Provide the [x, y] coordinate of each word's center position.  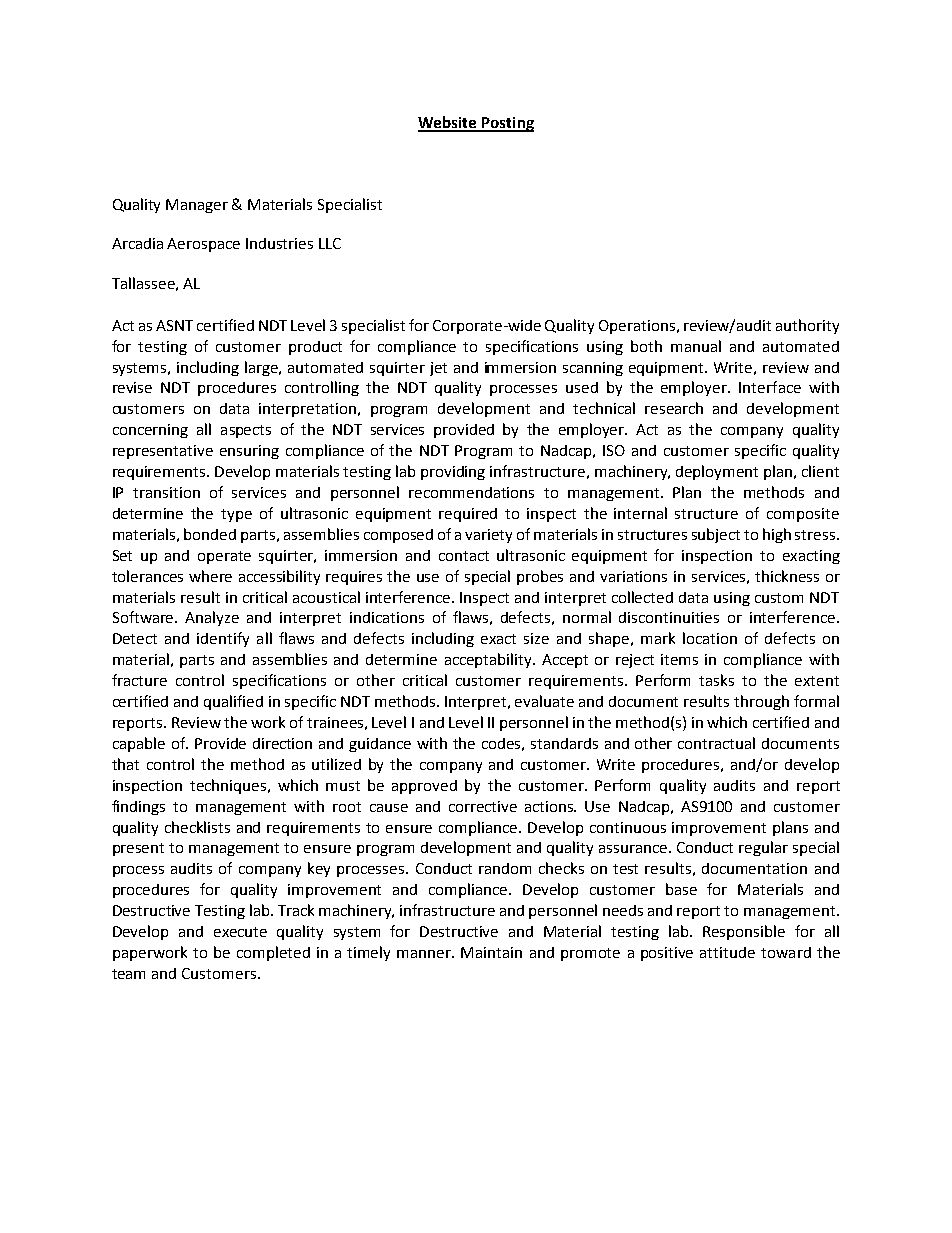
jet [438, 369]
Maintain [491, 952]
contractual [716, 743]
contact [464, 556]
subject [716, 535]
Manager [197, 206]
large [263, 368]
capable [139, 744]
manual [696, 346]
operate [224, 557]
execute [240, 932]
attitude [727, 952]
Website [448, 123]
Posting [507, 124]
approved [424, 787]
